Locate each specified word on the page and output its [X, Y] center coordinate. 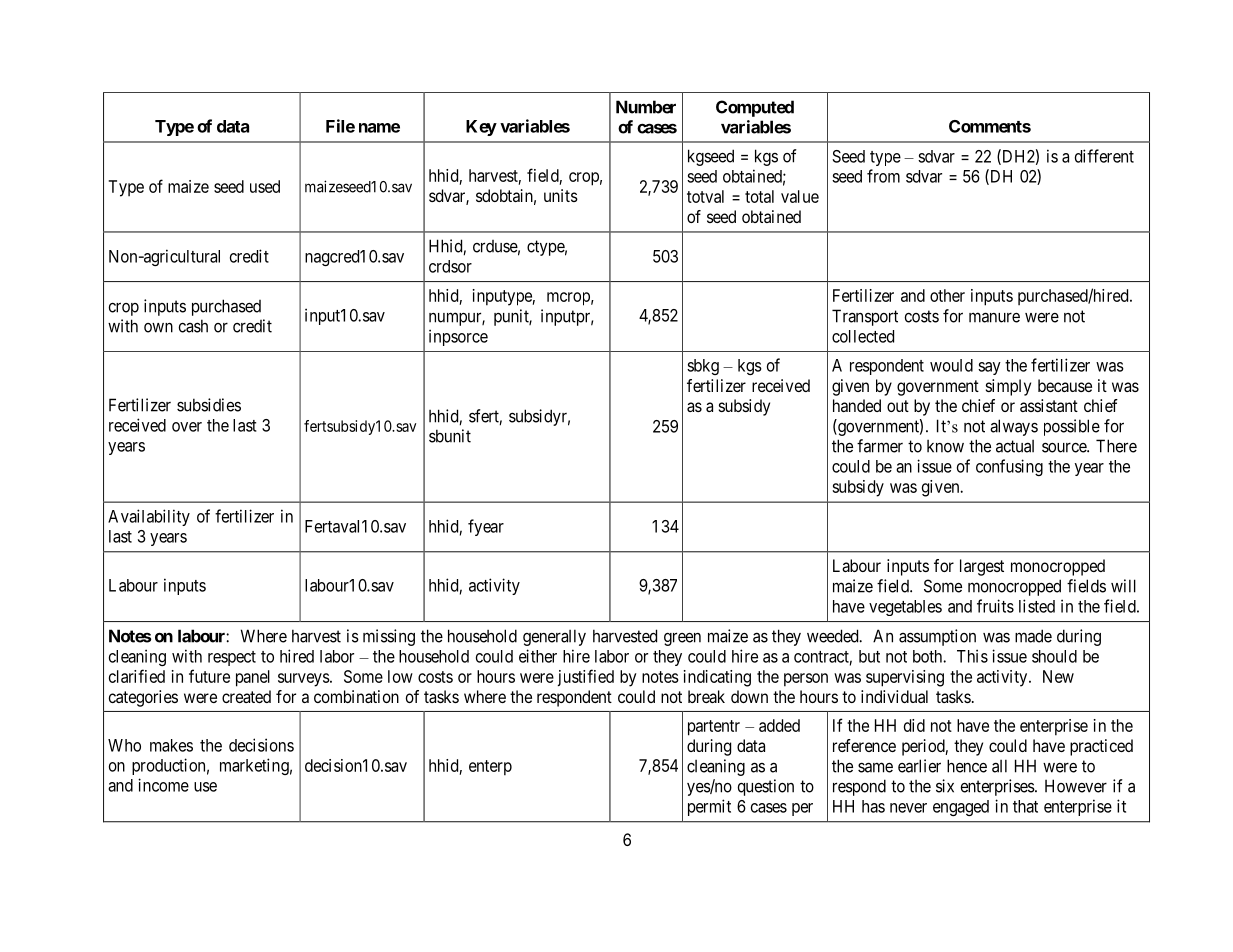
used [265, 186]
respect [232, 658]
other [947, 295]
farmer [880, 446]
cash [193, 326]
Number [646, 107]
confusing [1009, 467]
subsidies [209, 405]
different [1104, 156]
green [682, 639]
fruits [995, 606]
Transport [865, 317]
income [163, 785]
